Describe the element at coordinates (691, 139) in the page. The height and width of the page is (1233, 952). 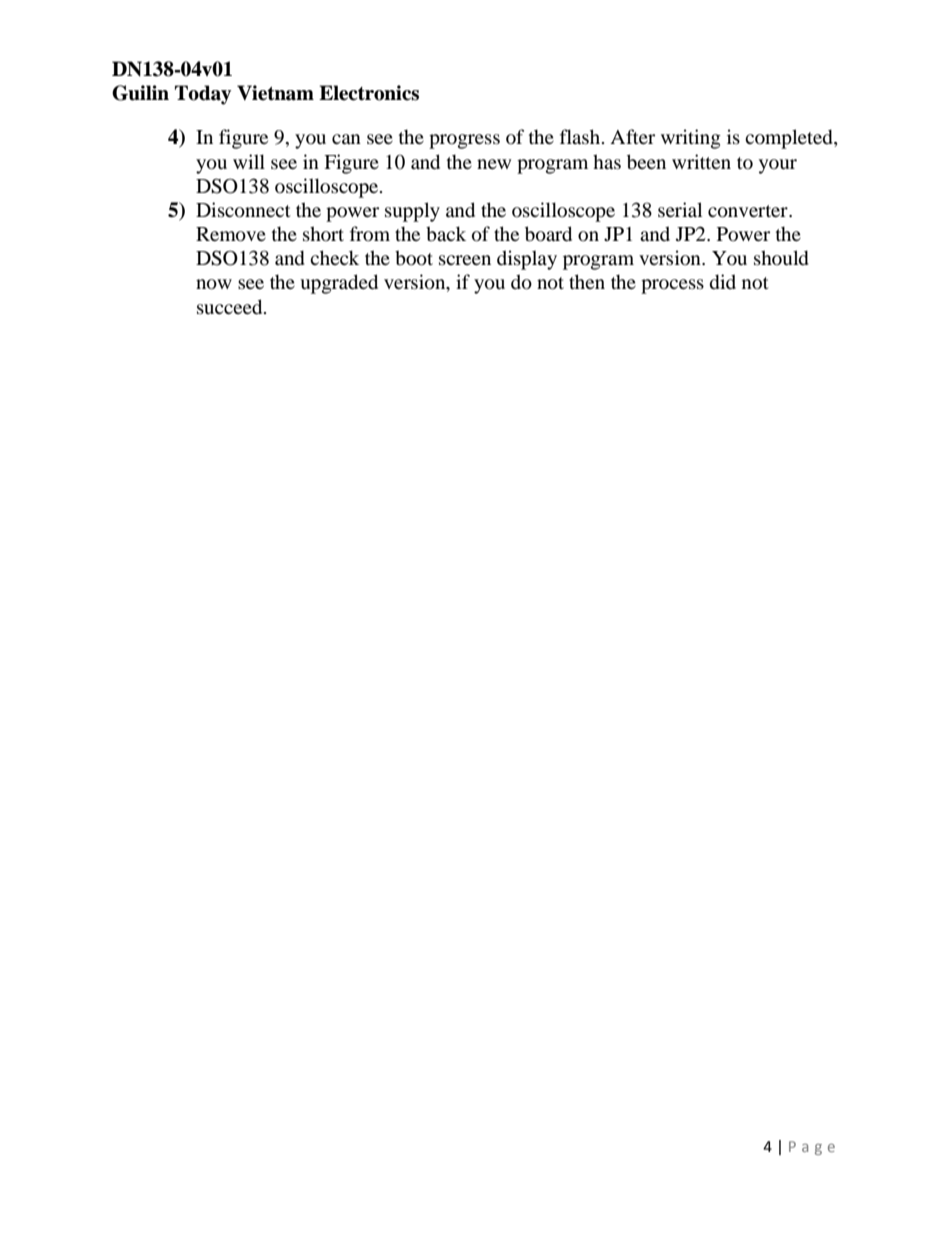
I see `writing` at that location.
